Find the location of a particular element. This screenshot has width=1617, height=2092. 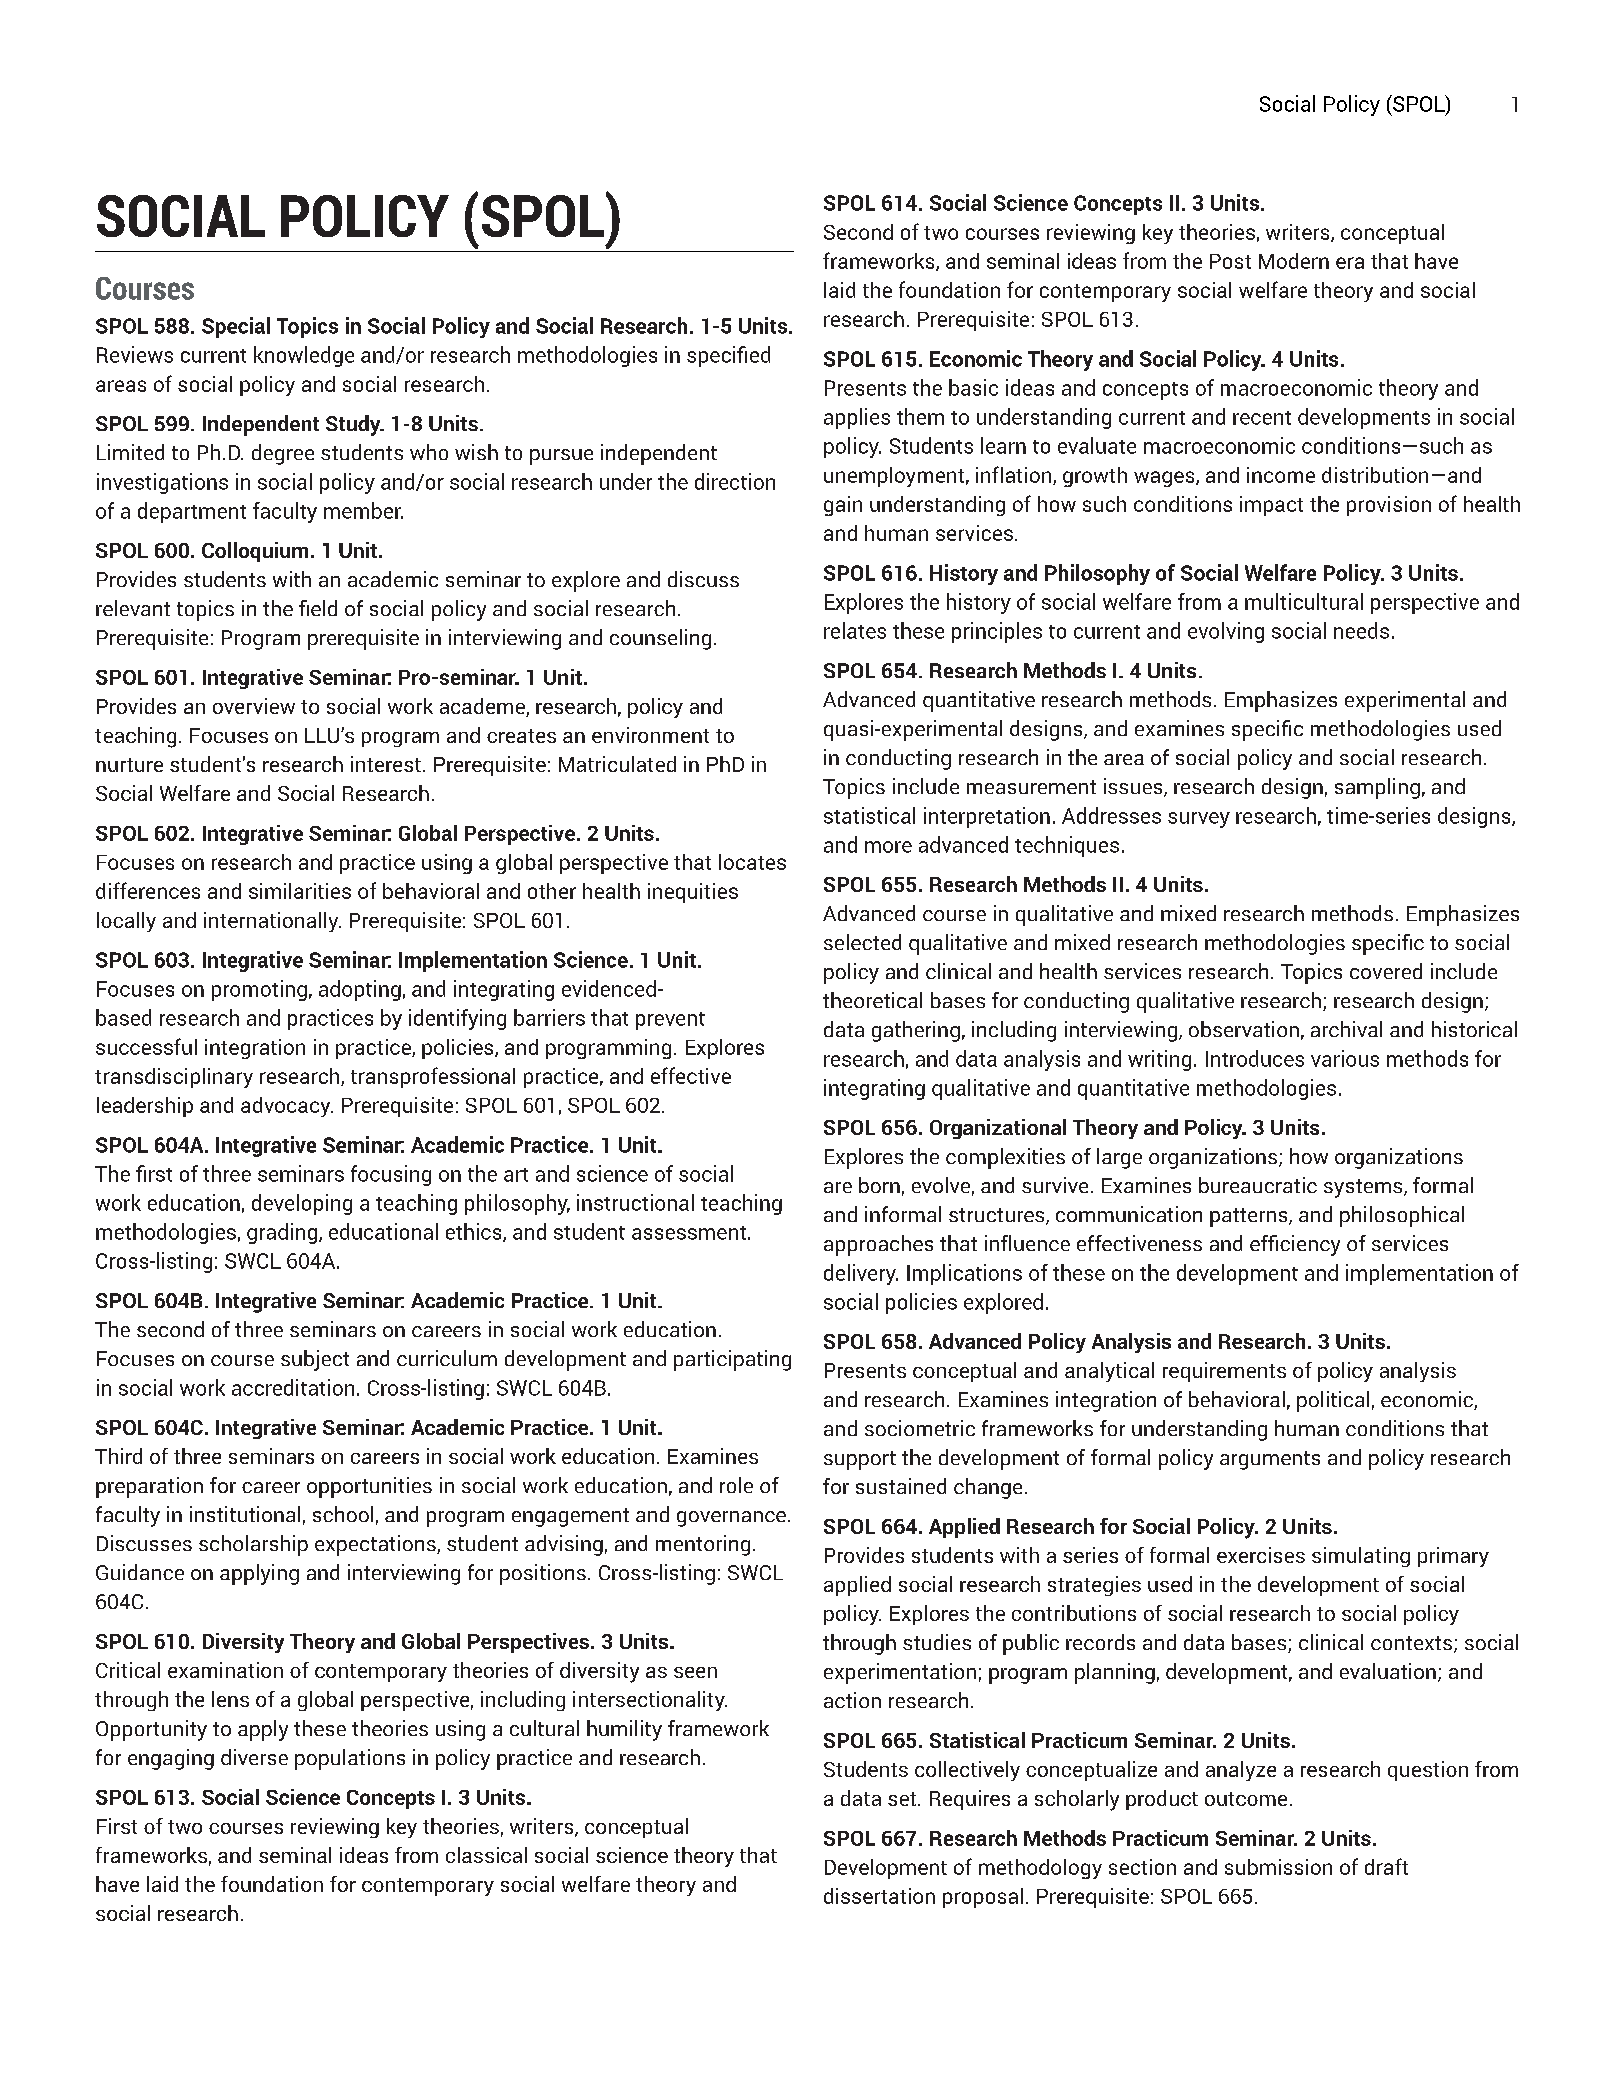

relates is located at coordinates (855, 630).
